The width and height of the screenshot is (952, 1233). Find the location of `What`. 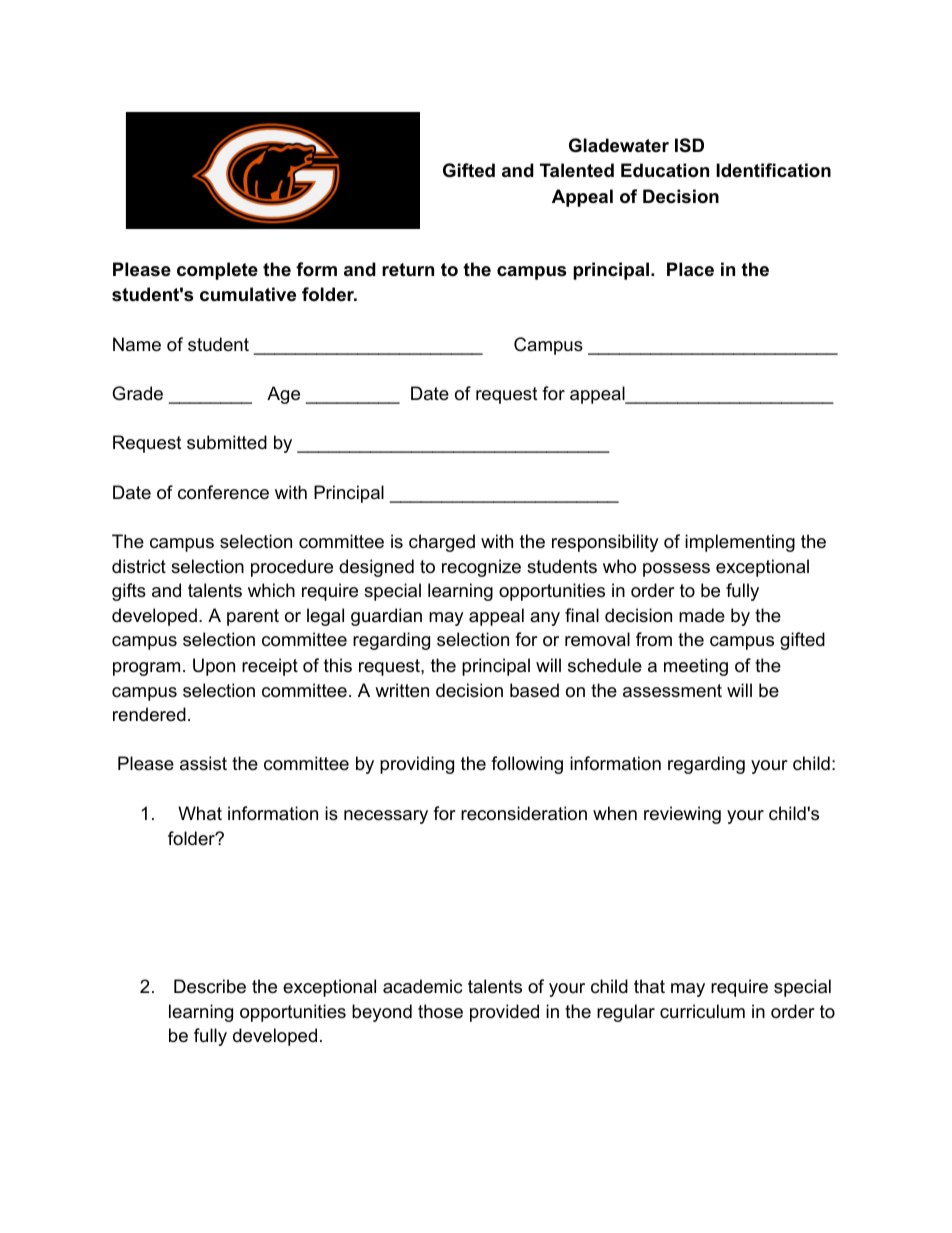

What is located at coordinates (200, 813).
